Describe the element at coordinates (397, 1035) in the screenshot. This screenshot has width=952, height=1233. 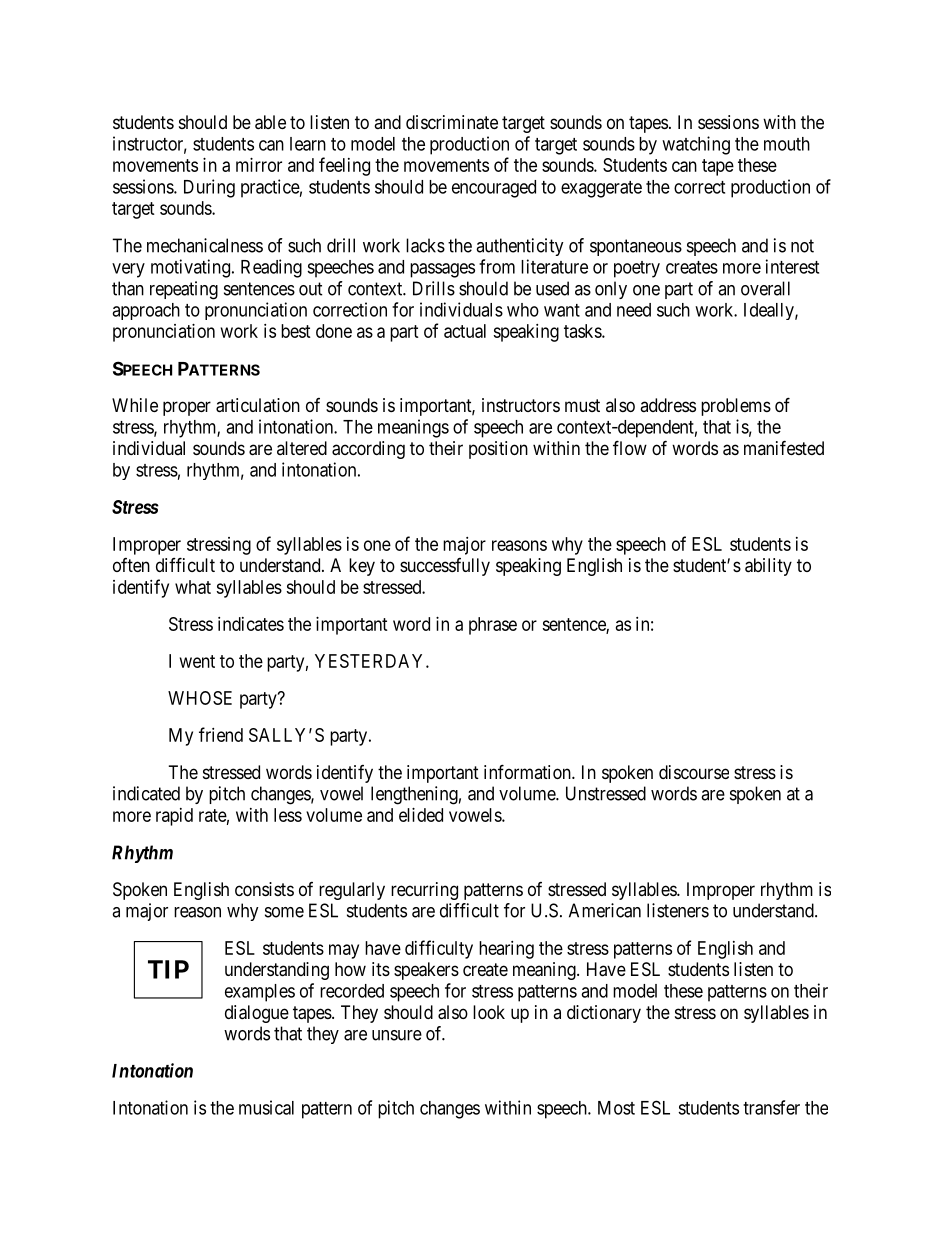
I see `unsure` at that location.
